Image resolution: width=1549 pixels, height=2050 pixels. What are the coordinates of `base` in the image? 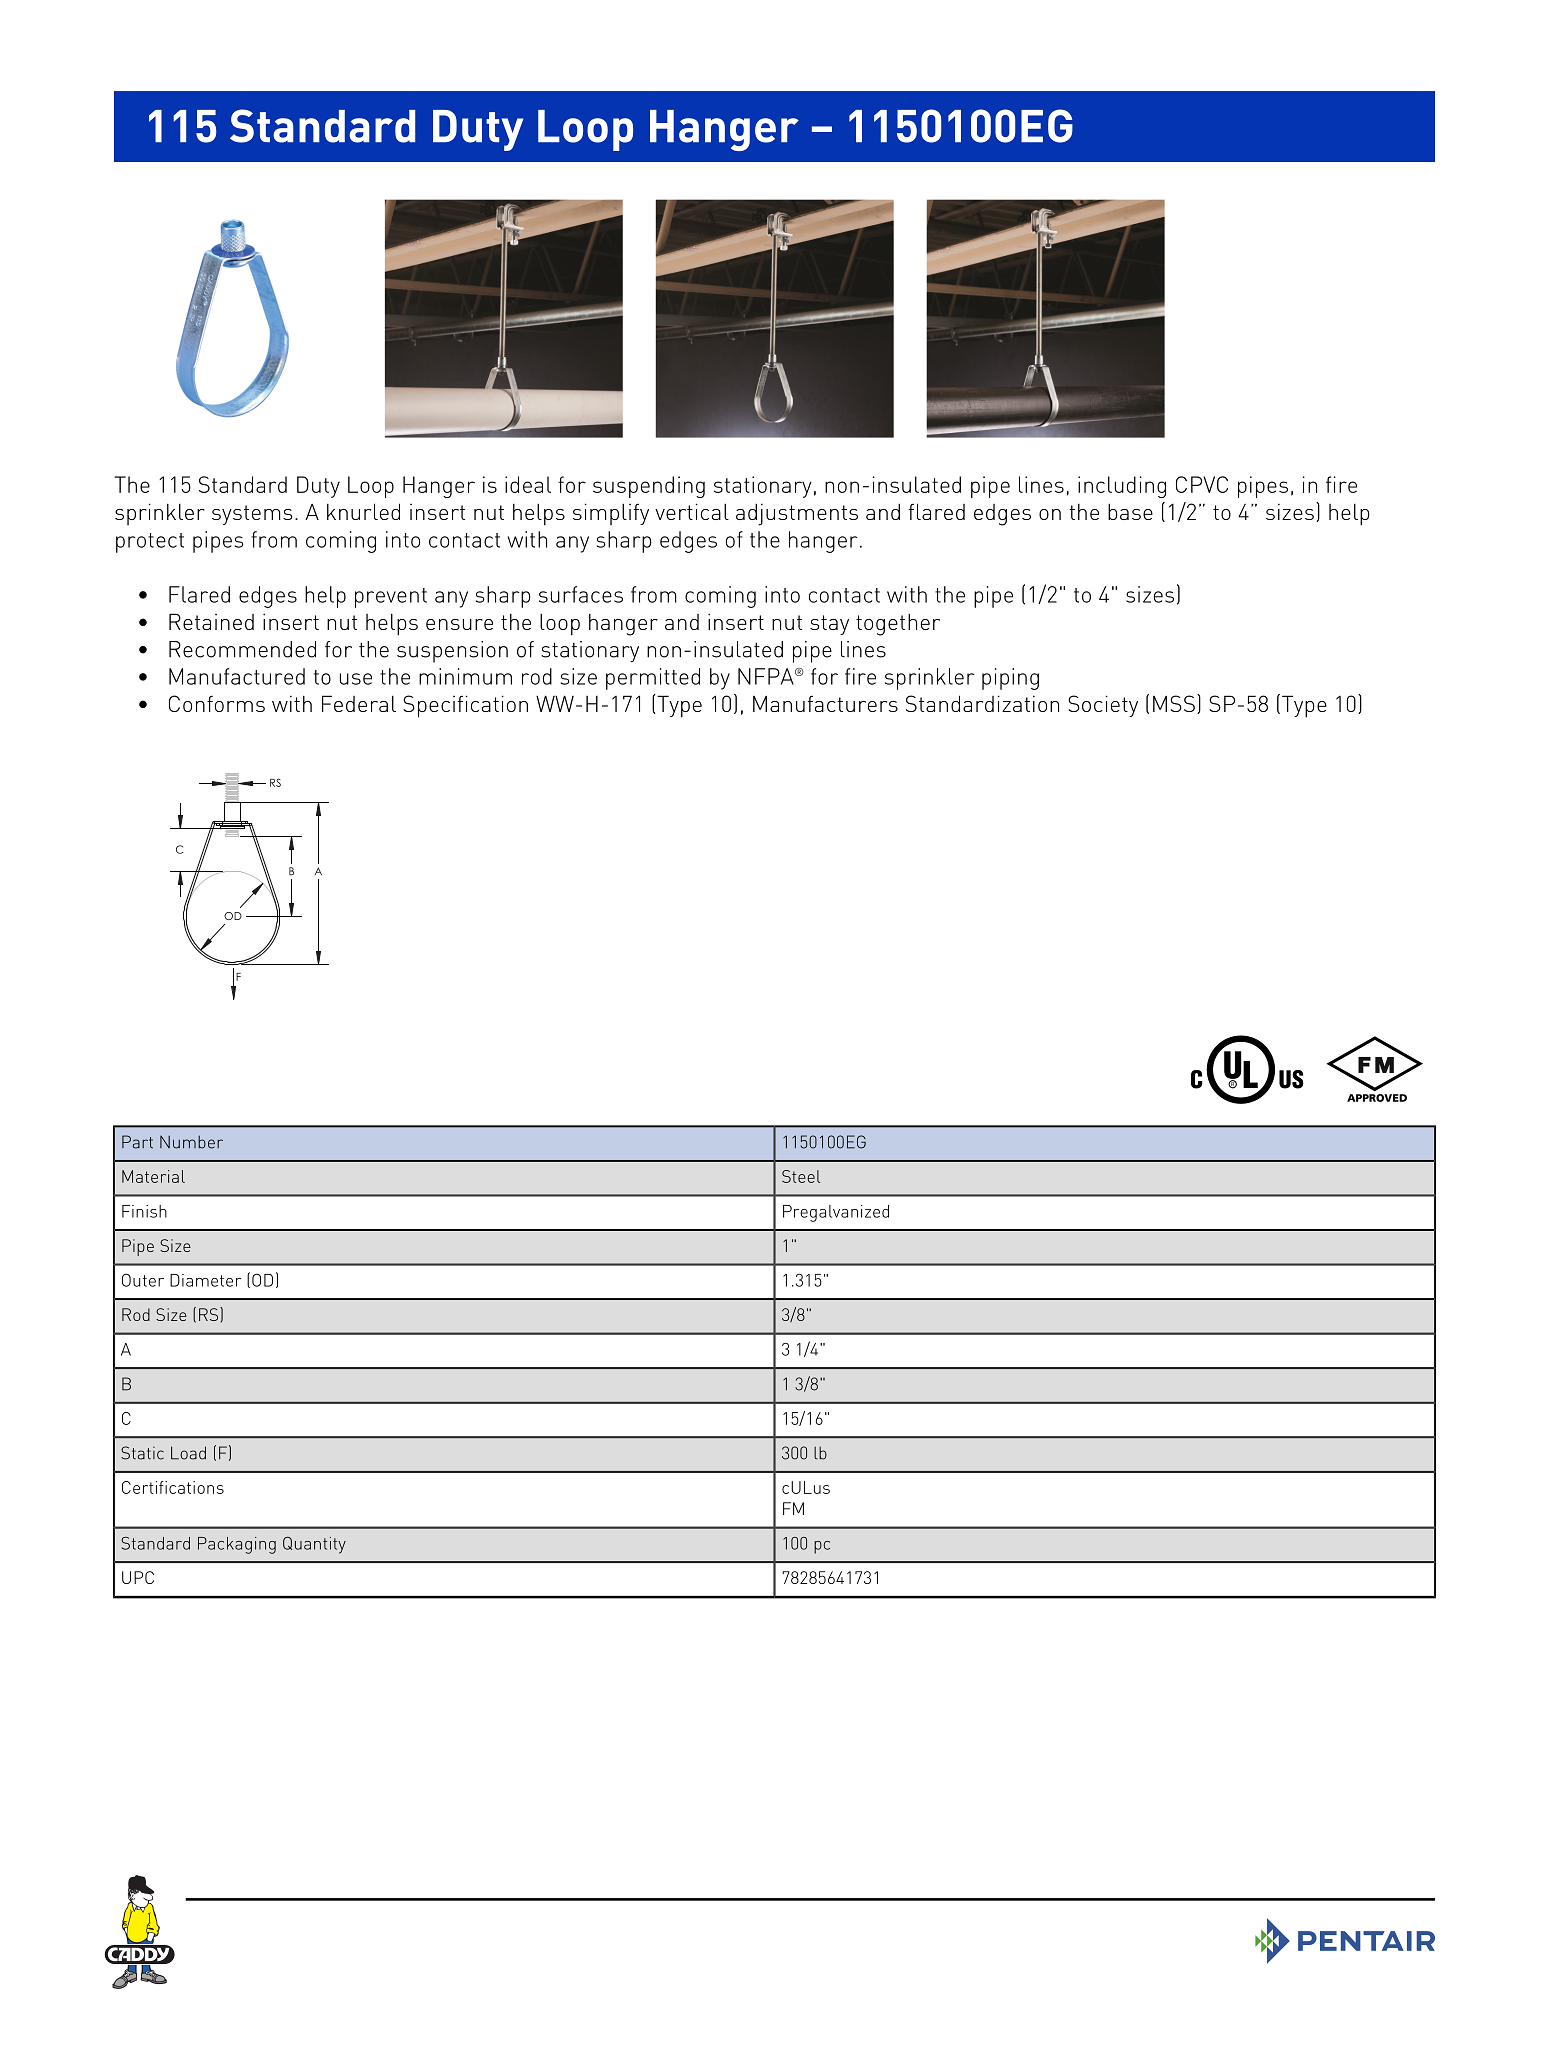 It's located at (1130, 511).
